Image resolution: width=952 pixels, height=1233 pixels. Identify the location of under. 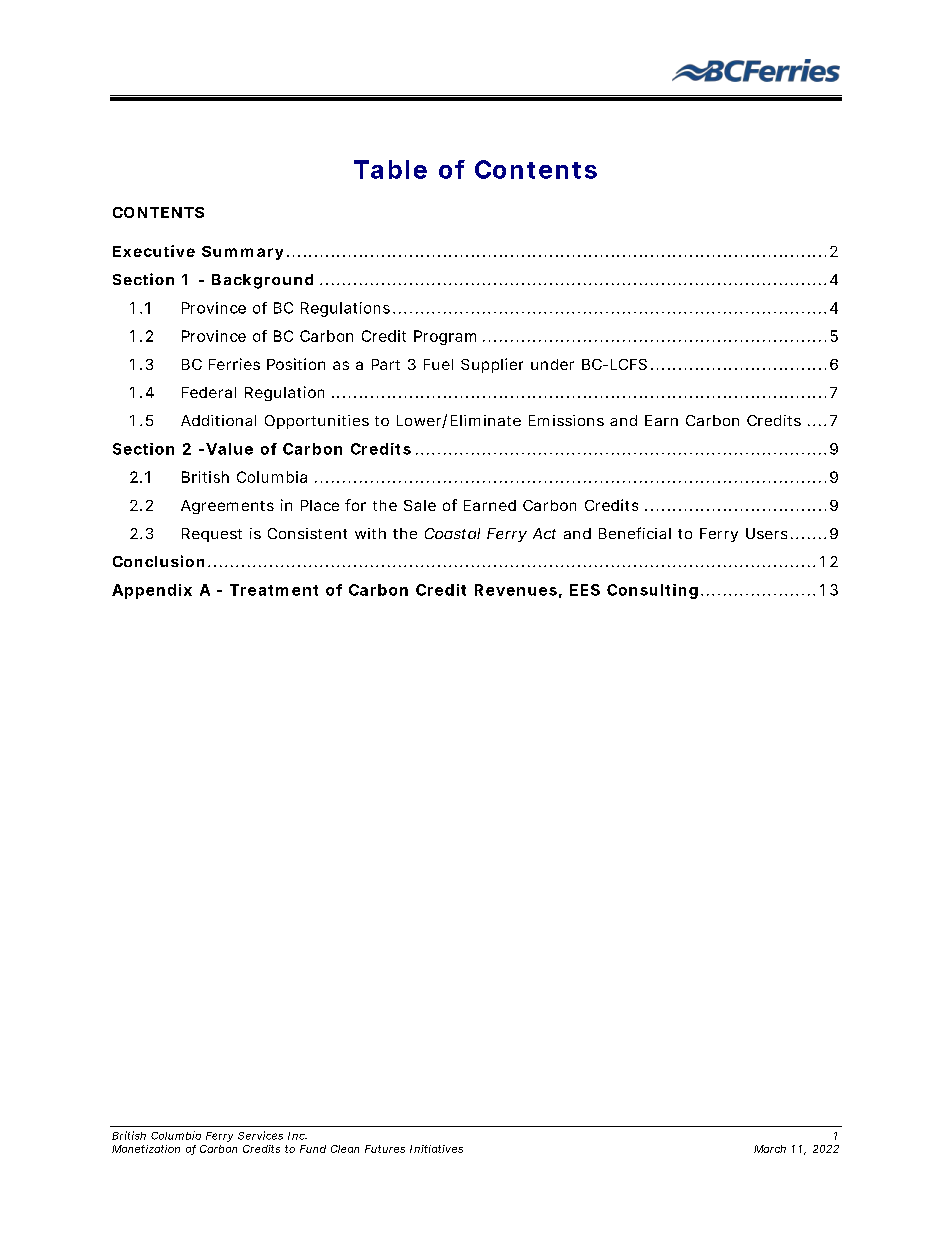
(552, 364).
